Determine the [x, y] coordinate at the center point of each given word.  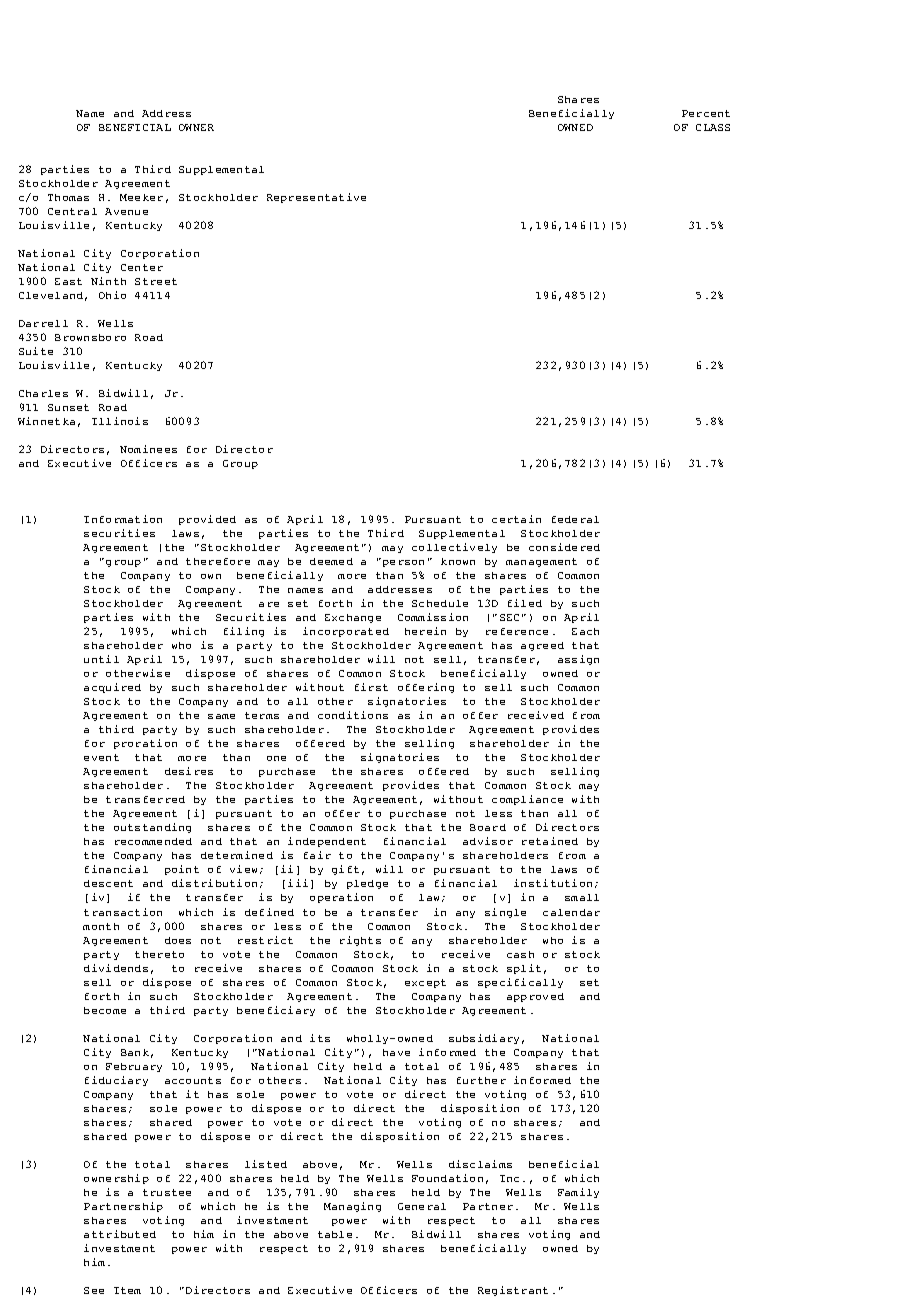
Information [123, 519]
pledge [367, 884]
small [582, 897]
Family [578, 1193]
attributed [120, 1234]
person [402, 562]
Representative [316, 198]
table [335, 1234]
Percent [706, 113]
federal [575, 519]
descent [108, 883]
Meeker [141, 197]
